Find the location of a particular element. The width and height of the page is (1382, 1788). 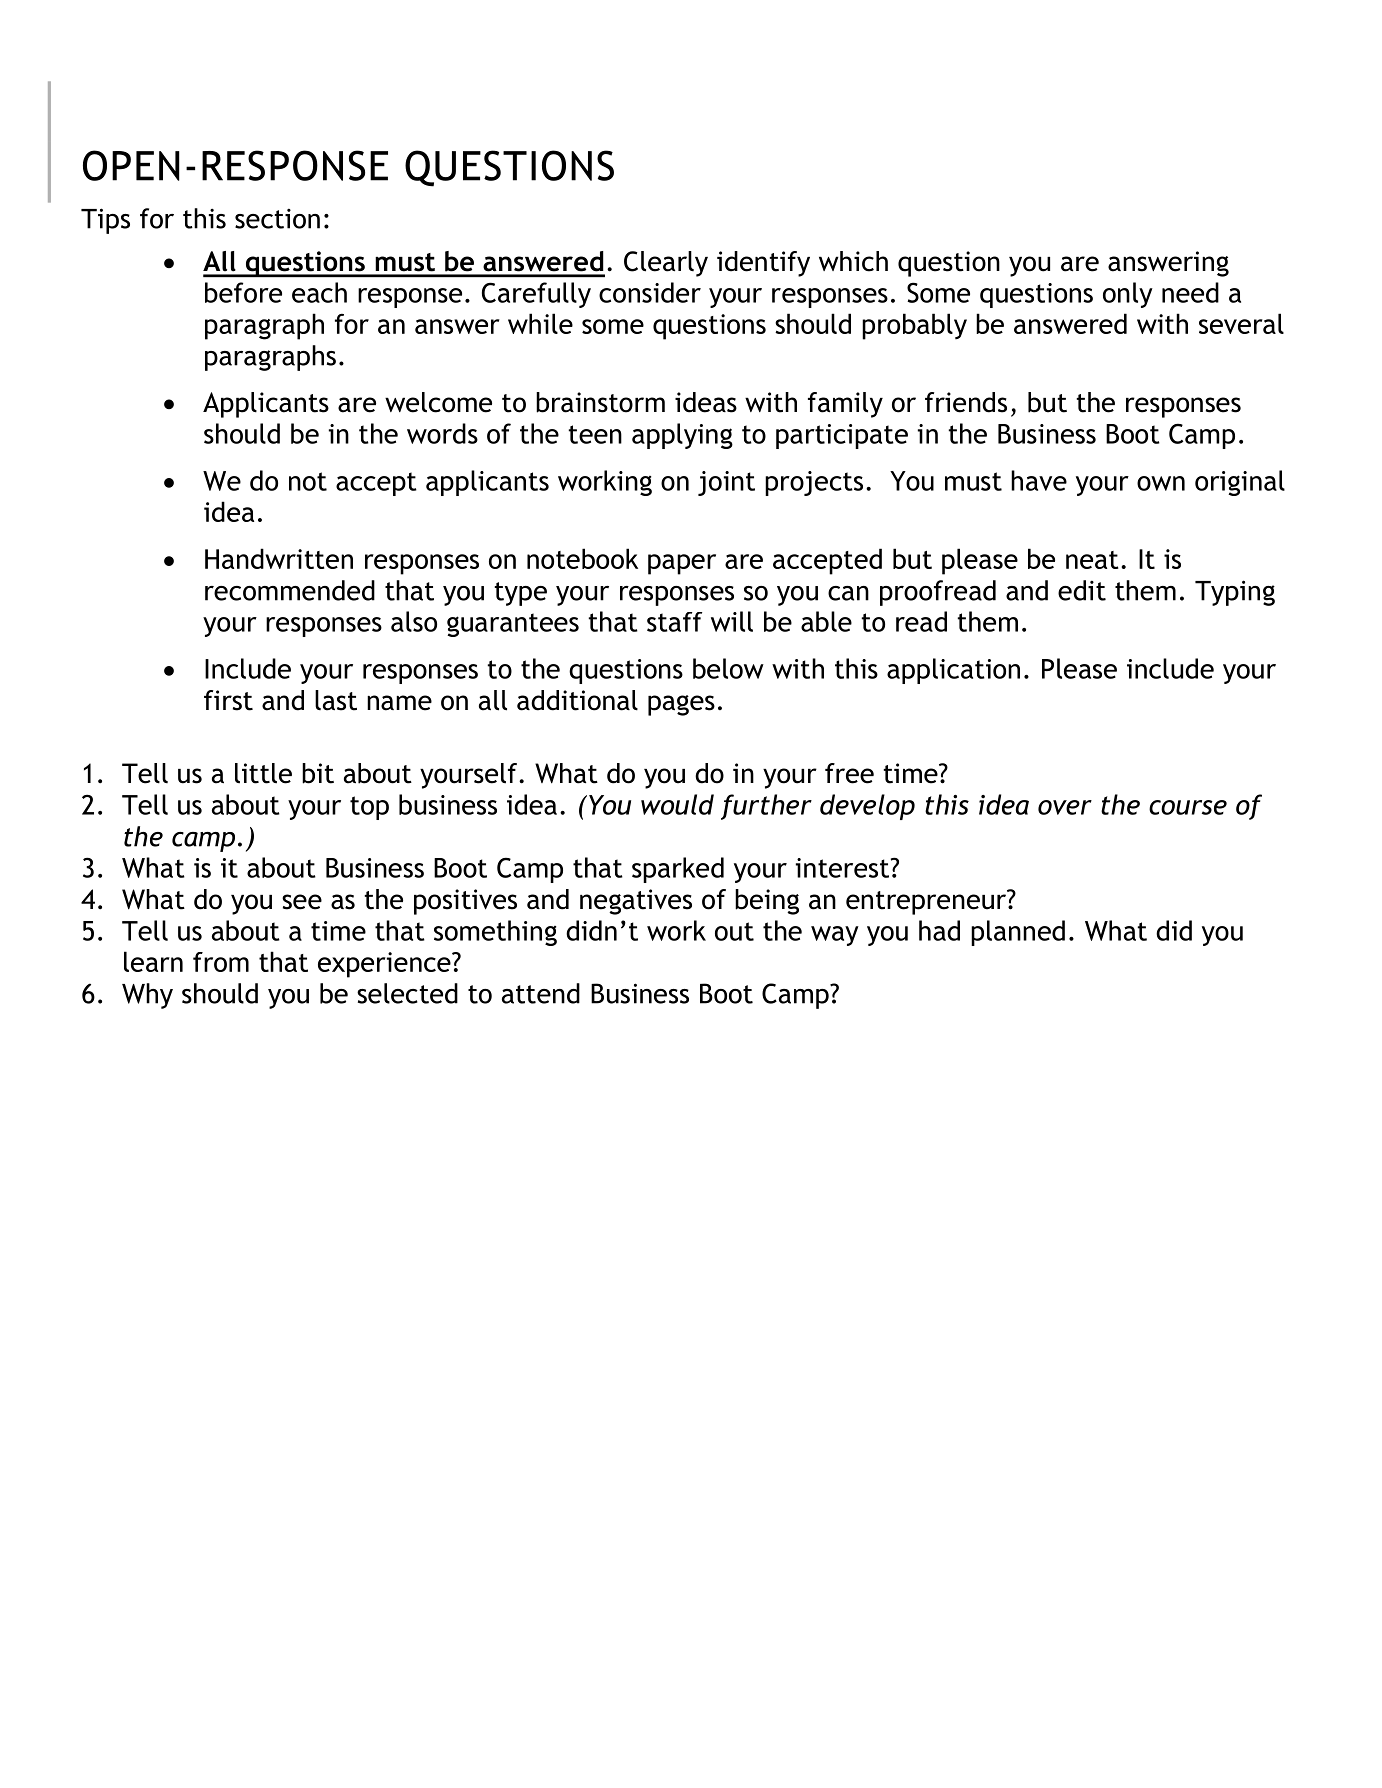

Clearly is located at coordinates (666, 264).
